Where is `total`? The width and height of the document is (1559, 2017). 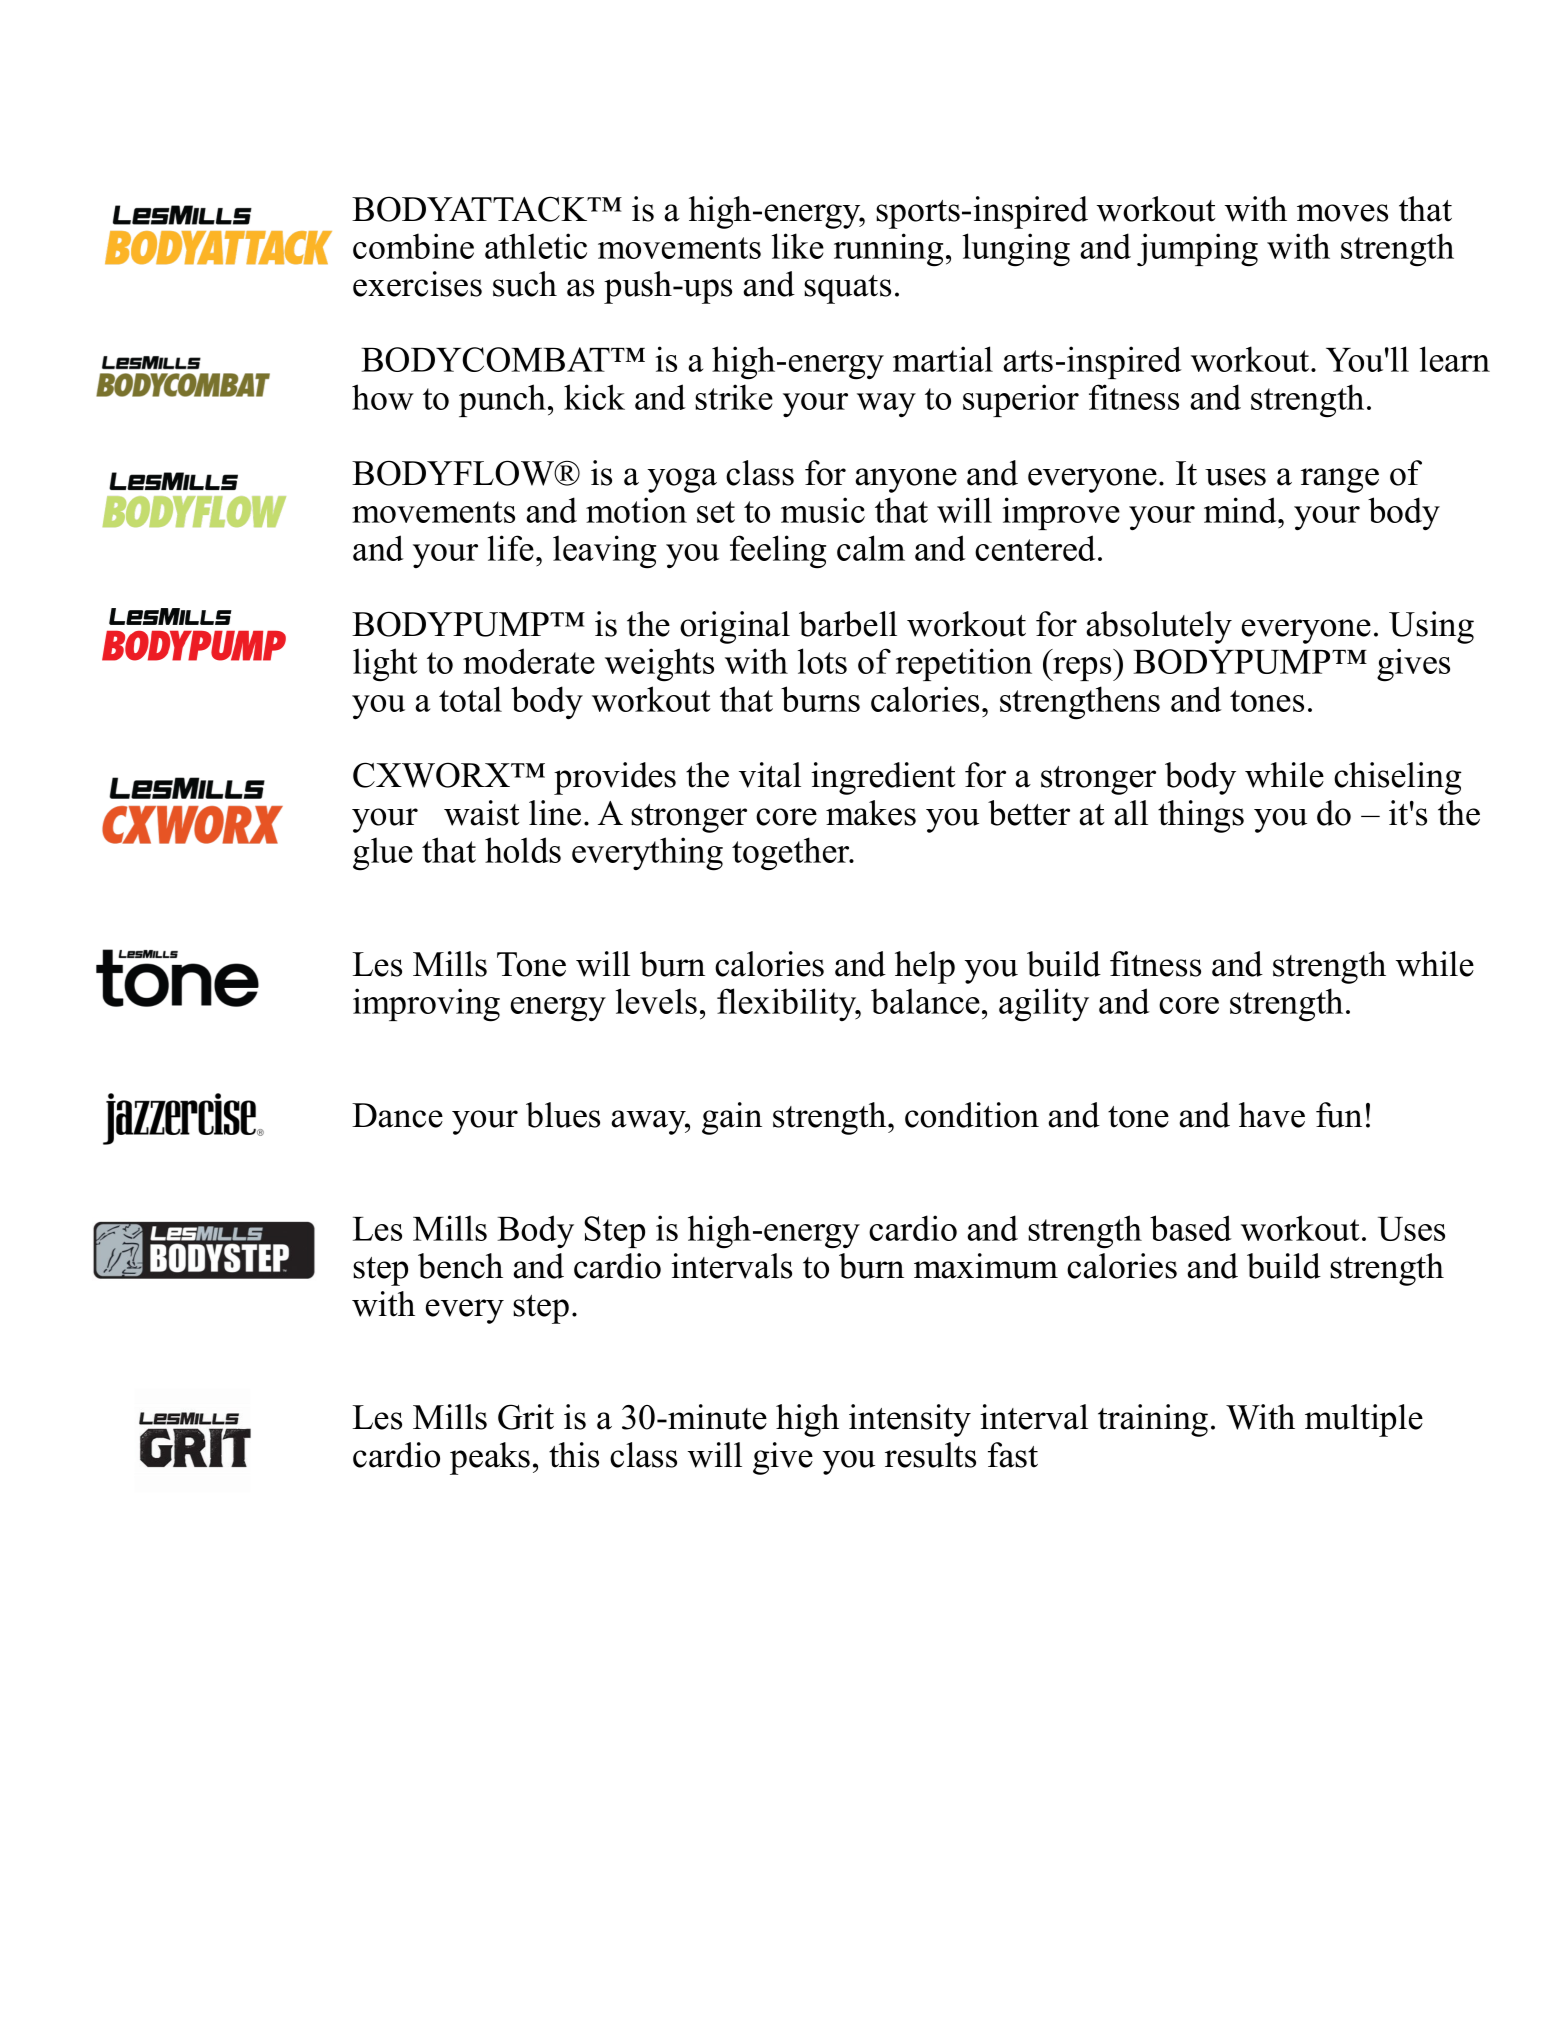
total is located at coordinates (470, 699).
